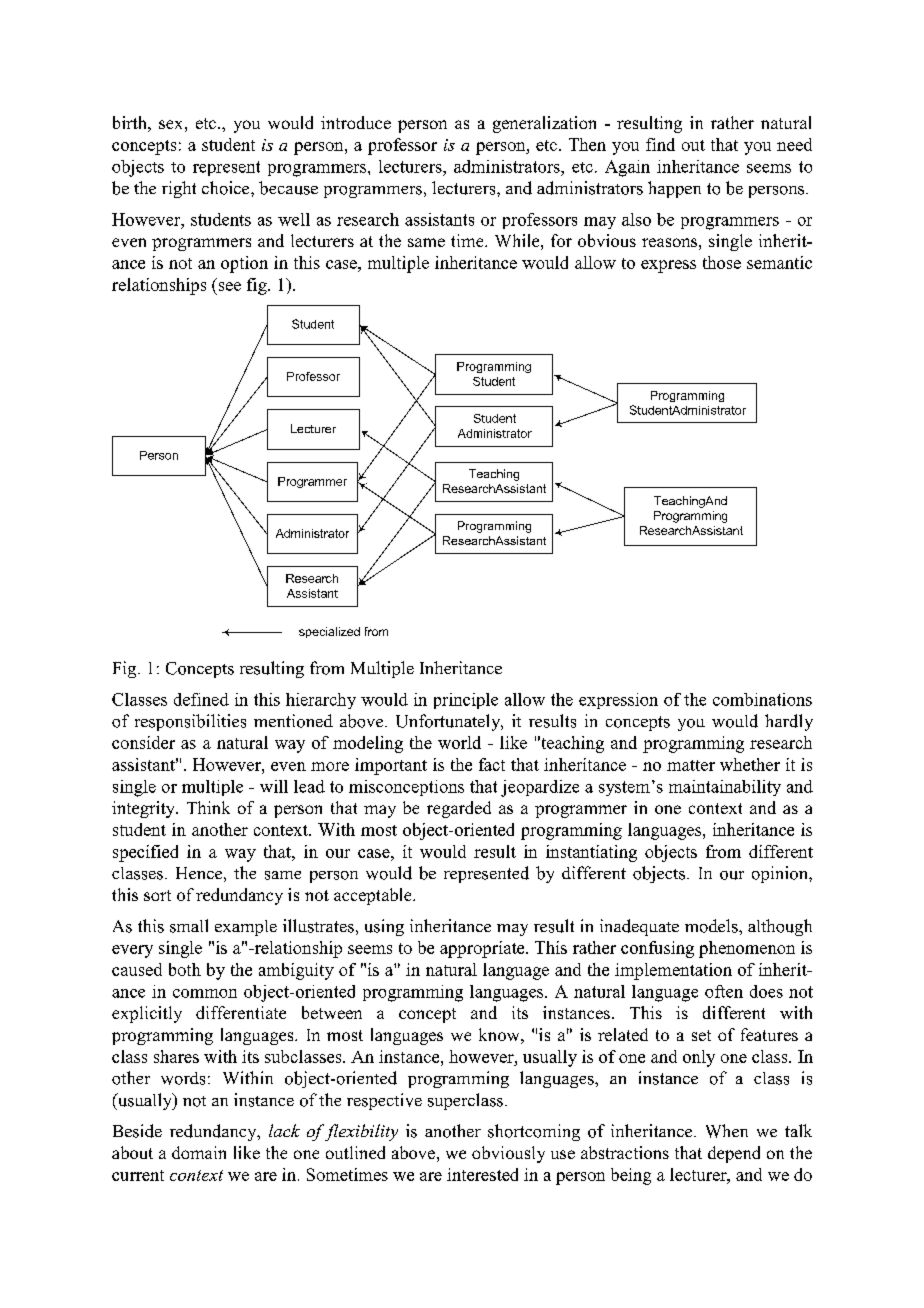  Describe the element at coordinates (227, 188) in the page. I see `choice` at that location.
